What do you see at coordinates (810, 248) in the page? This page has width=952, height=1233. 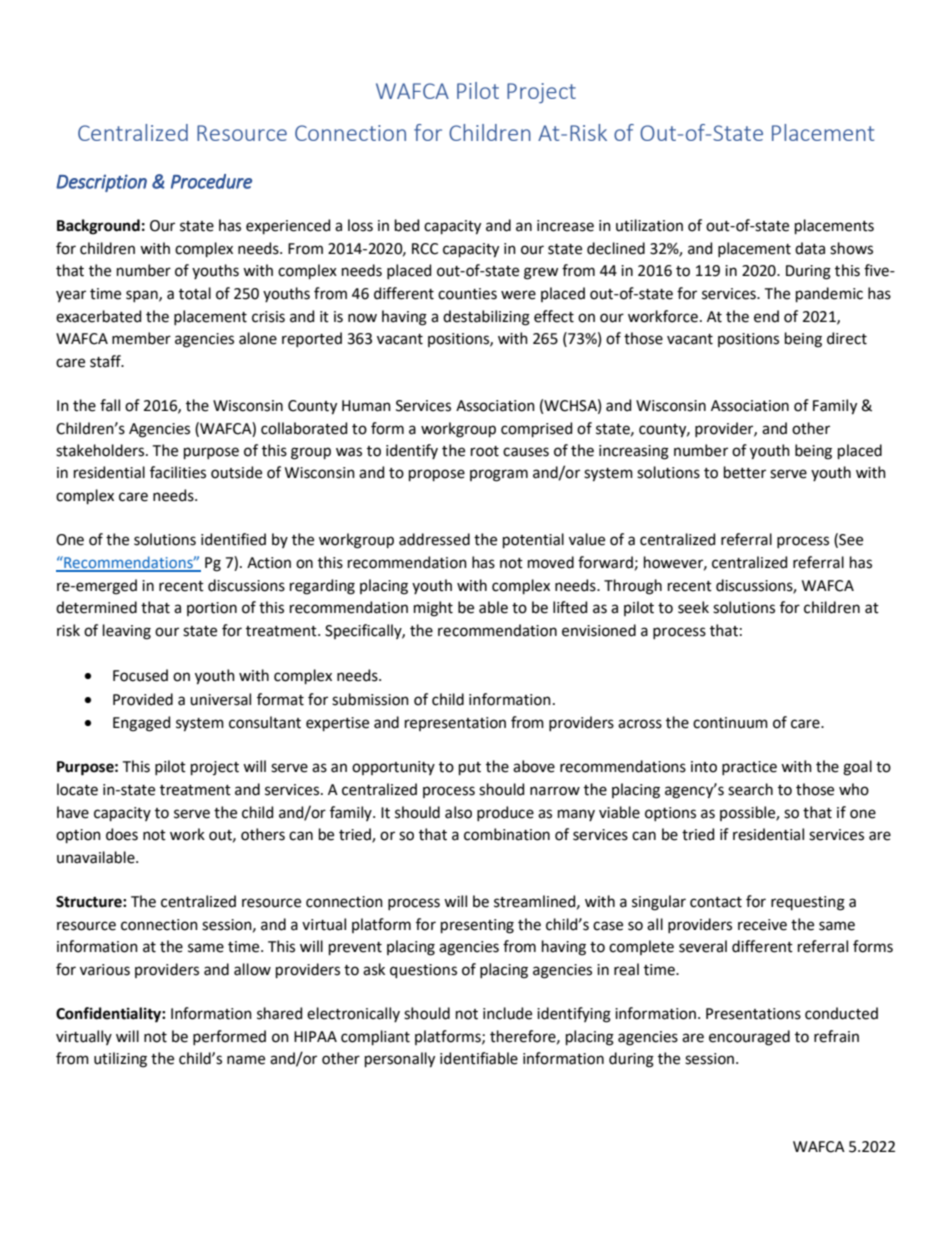 I see `data` at bounding box center [810, 248].
